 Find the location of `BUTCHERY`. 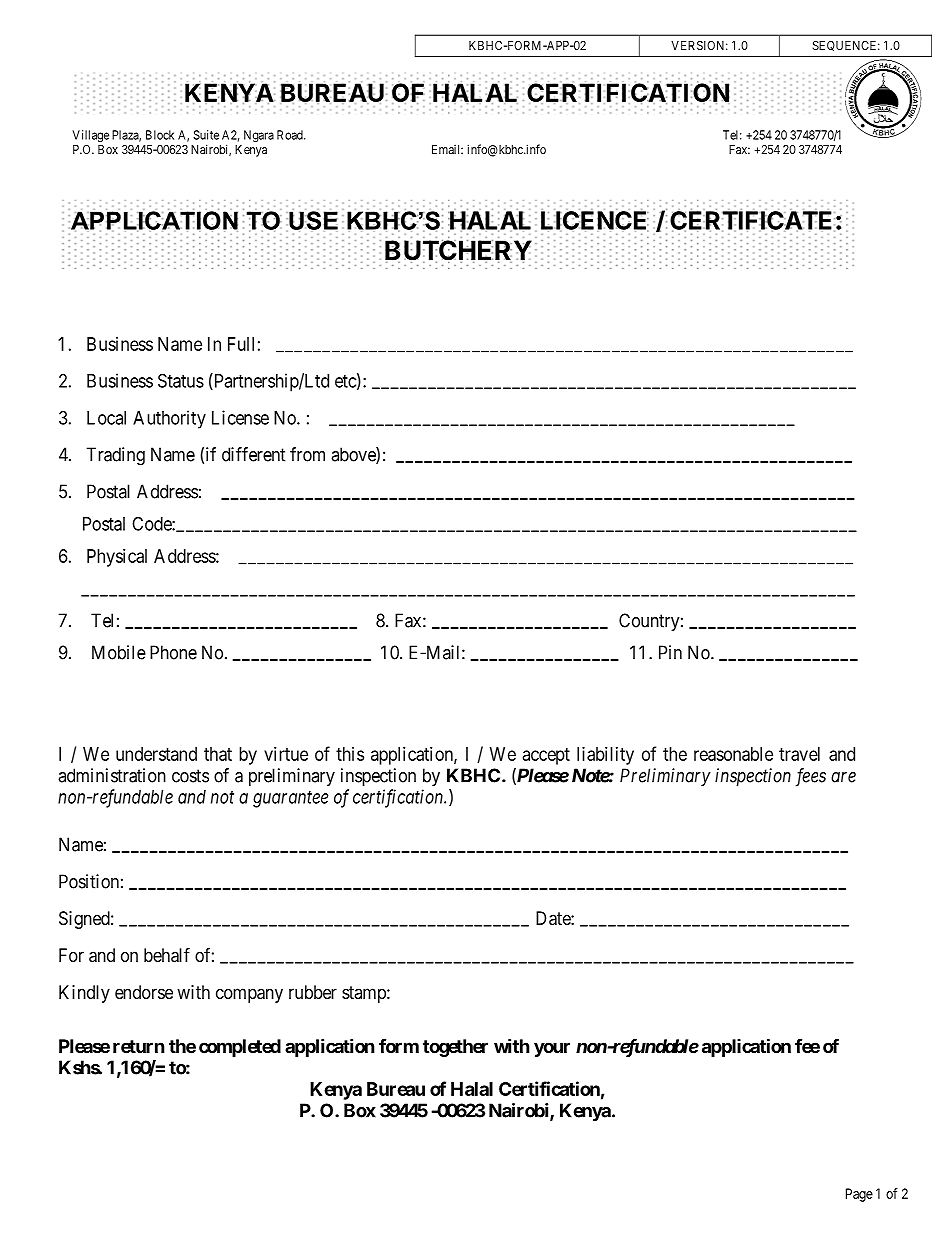

BUTCHERY is located at coordinates (458, 251).
